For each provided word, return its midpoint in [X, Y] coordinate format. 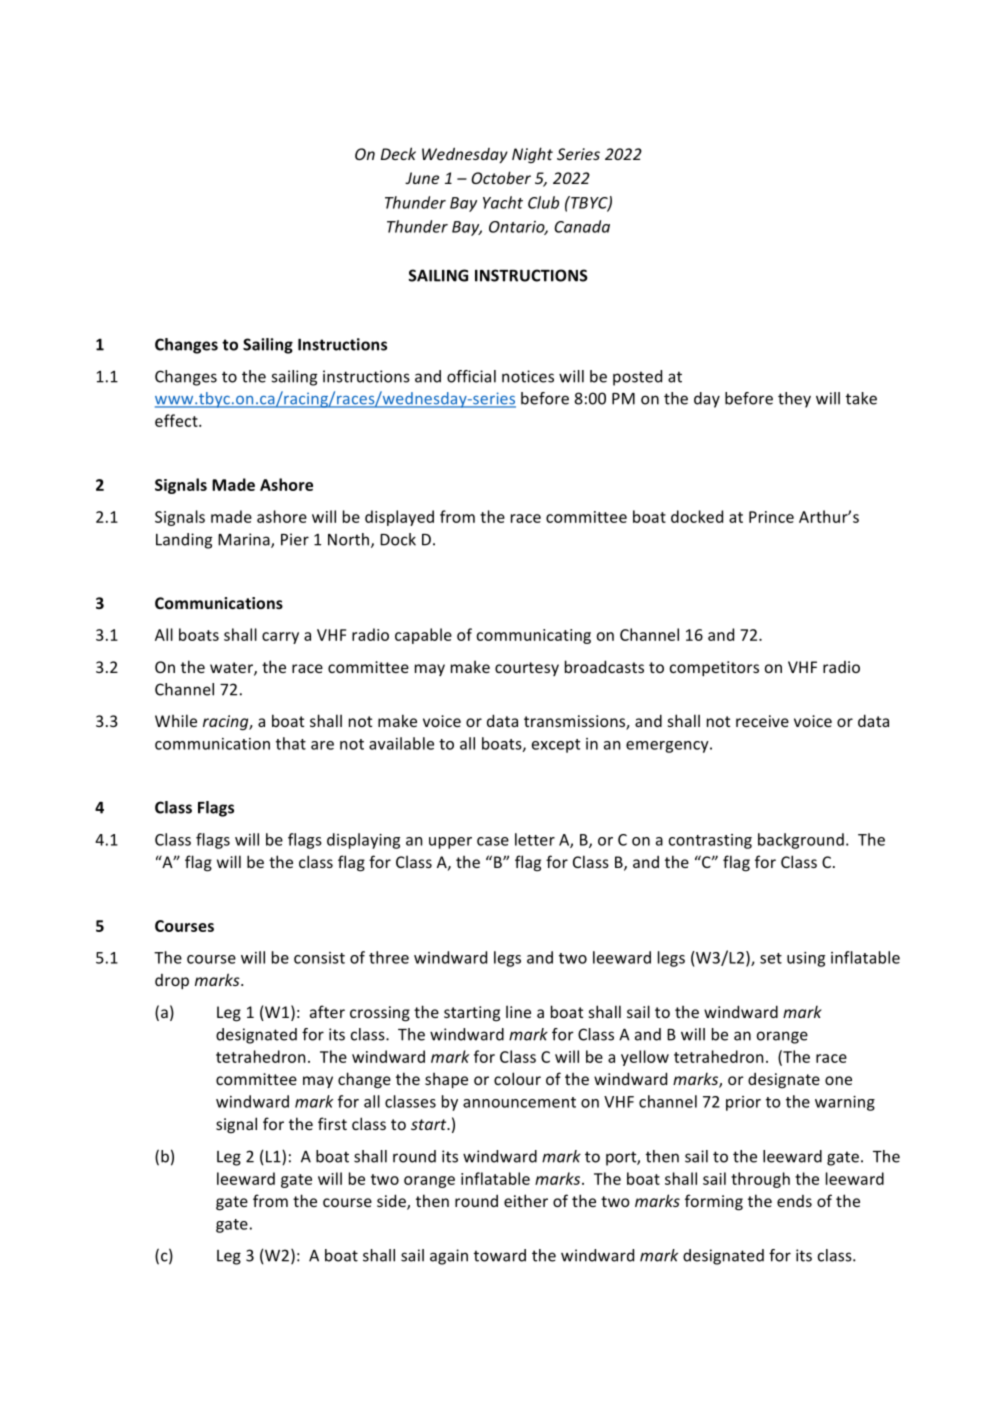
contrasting [710, 841]
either [526, 1200]
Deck [398, 153]
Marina [245, 540]
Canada [582, 226]
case [493, 841]
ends [794, 1201]
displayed [399, 518]
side [392, 1202]
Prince [771, 517]
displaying [363, 841]
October [501, 177]
